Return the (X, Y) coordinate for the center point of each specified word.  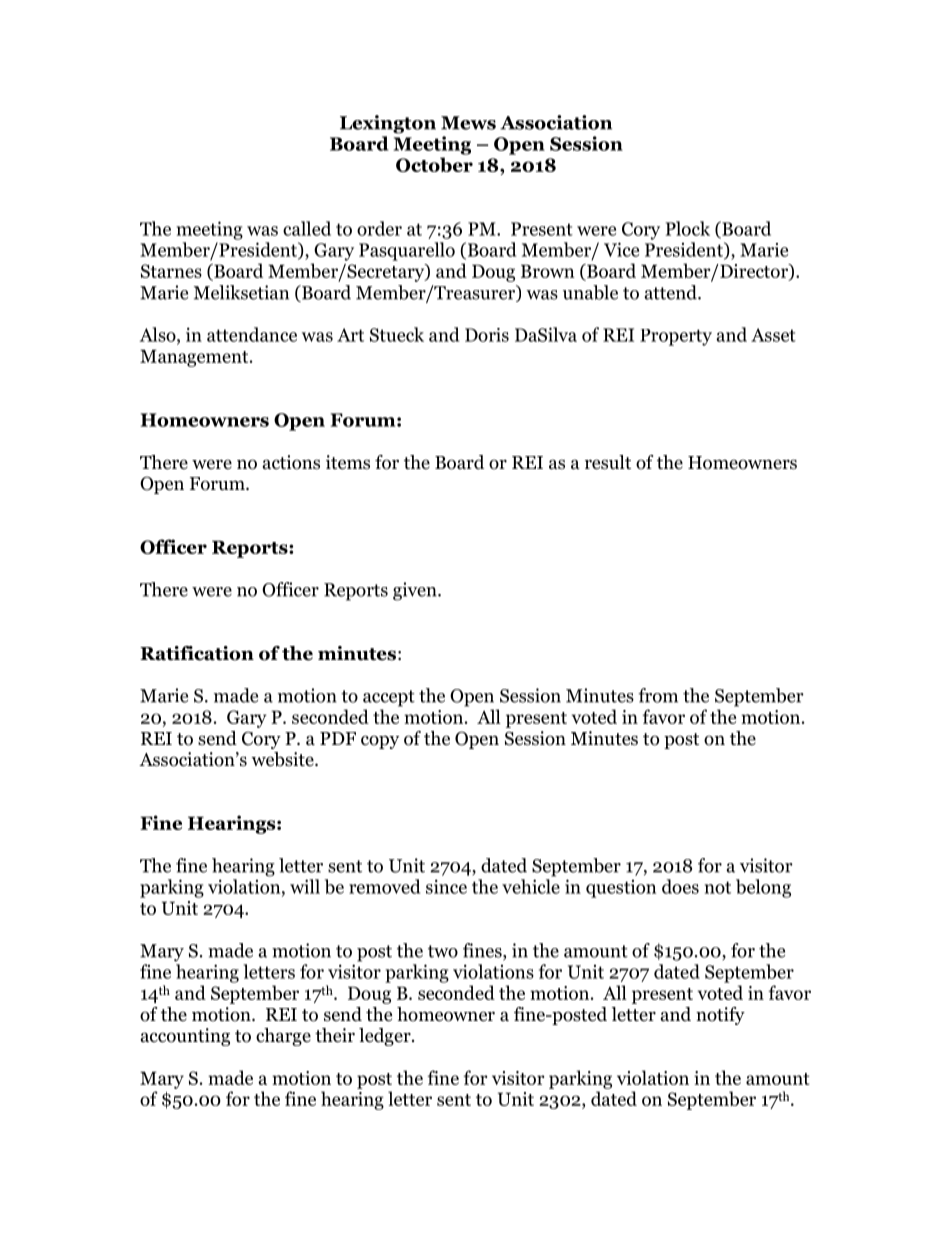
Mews (468, 123)
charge (283, 1037)
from (658, 695)
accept (389, 698)
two (443, 951)
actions (291, 462)
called (307, 228)
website (283, 759)
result (608, 462)
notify (720, 1016)
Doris (487, 335)
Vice (621, 249)
